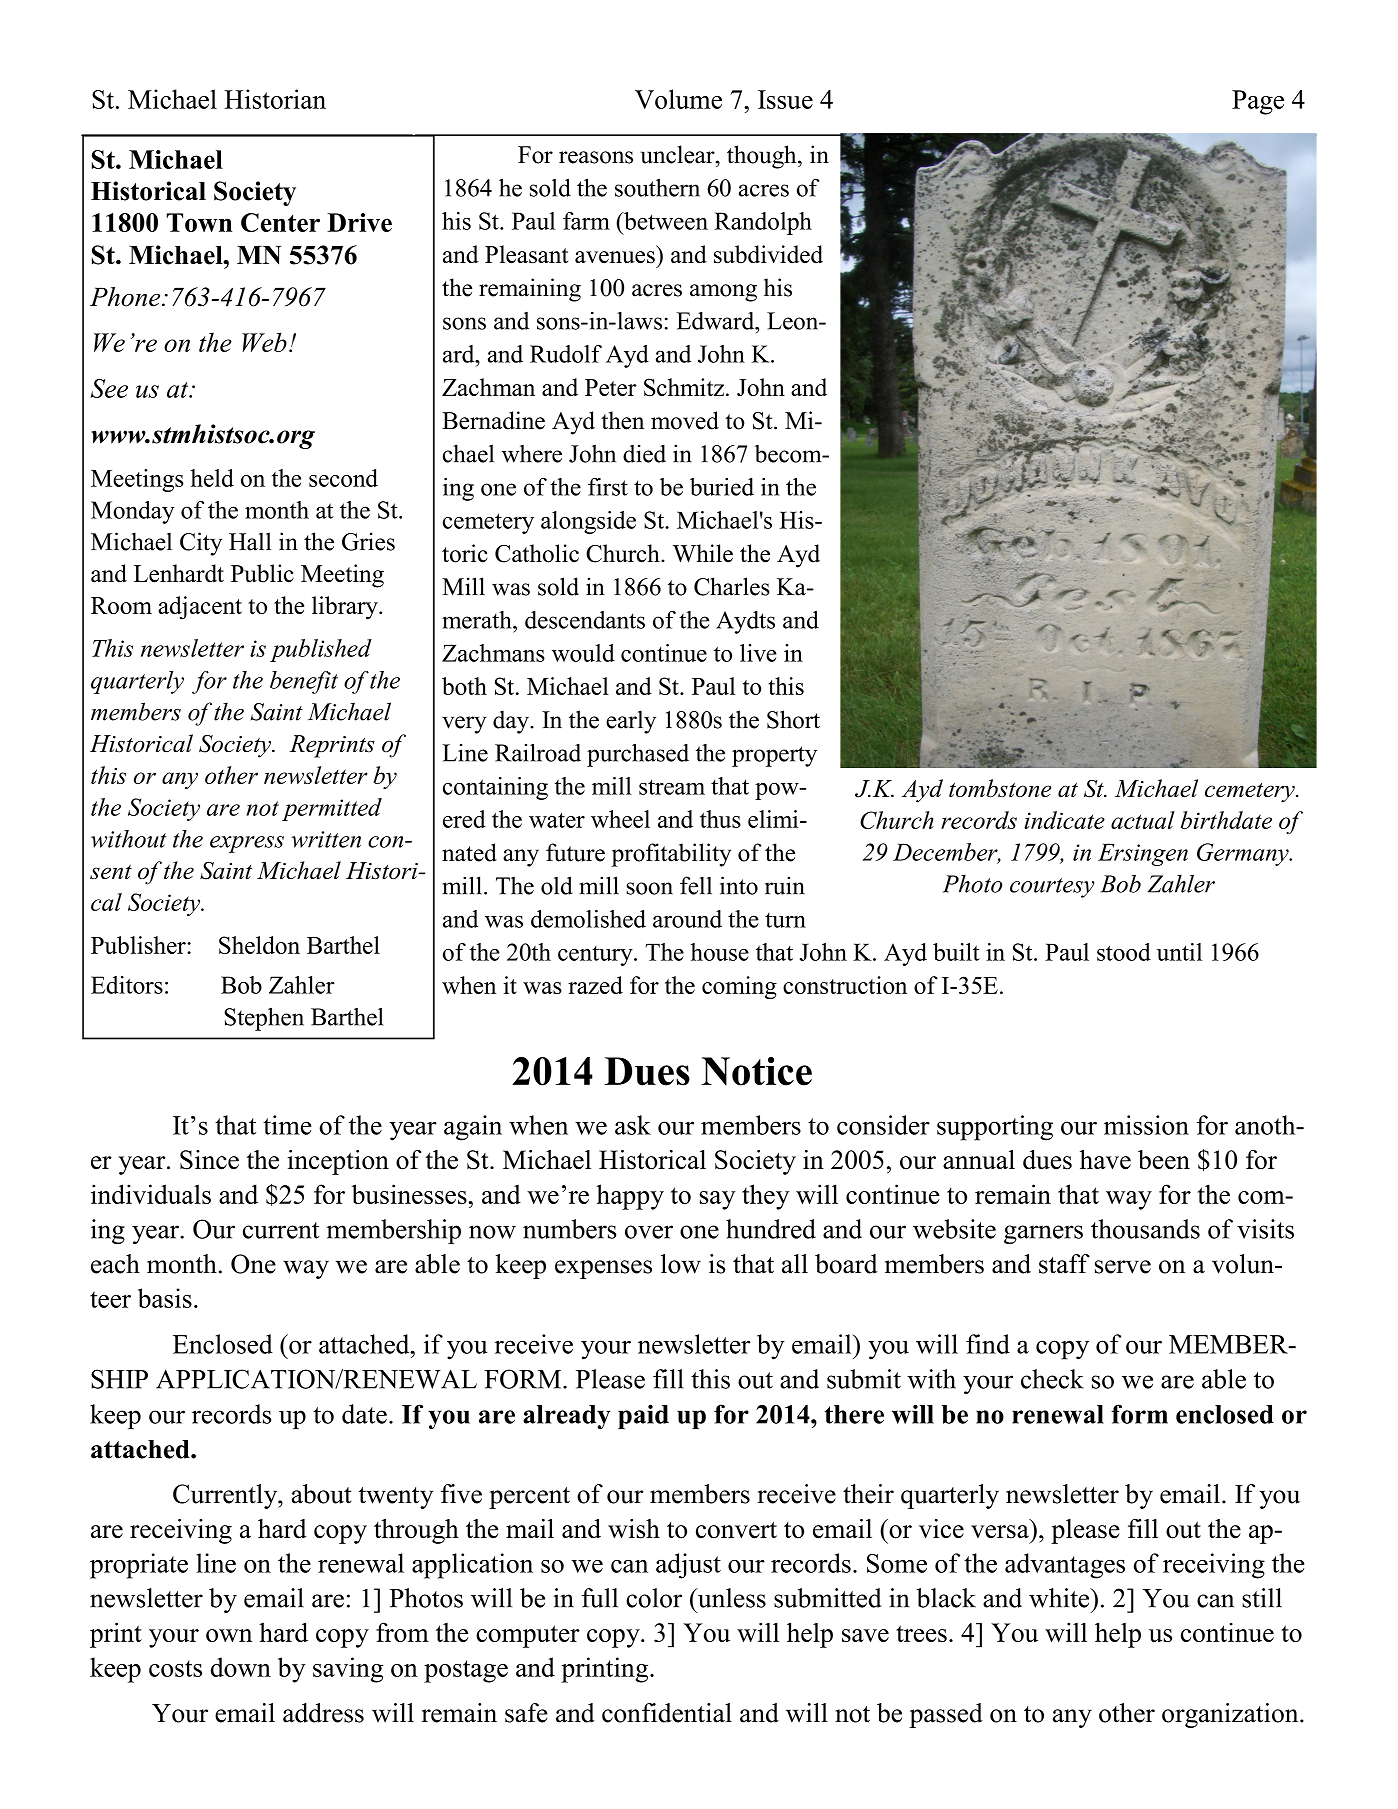 The image size is (1398, 1809). Describe the element at coordinates (687, 919) in the document. I see `around` at that location.
